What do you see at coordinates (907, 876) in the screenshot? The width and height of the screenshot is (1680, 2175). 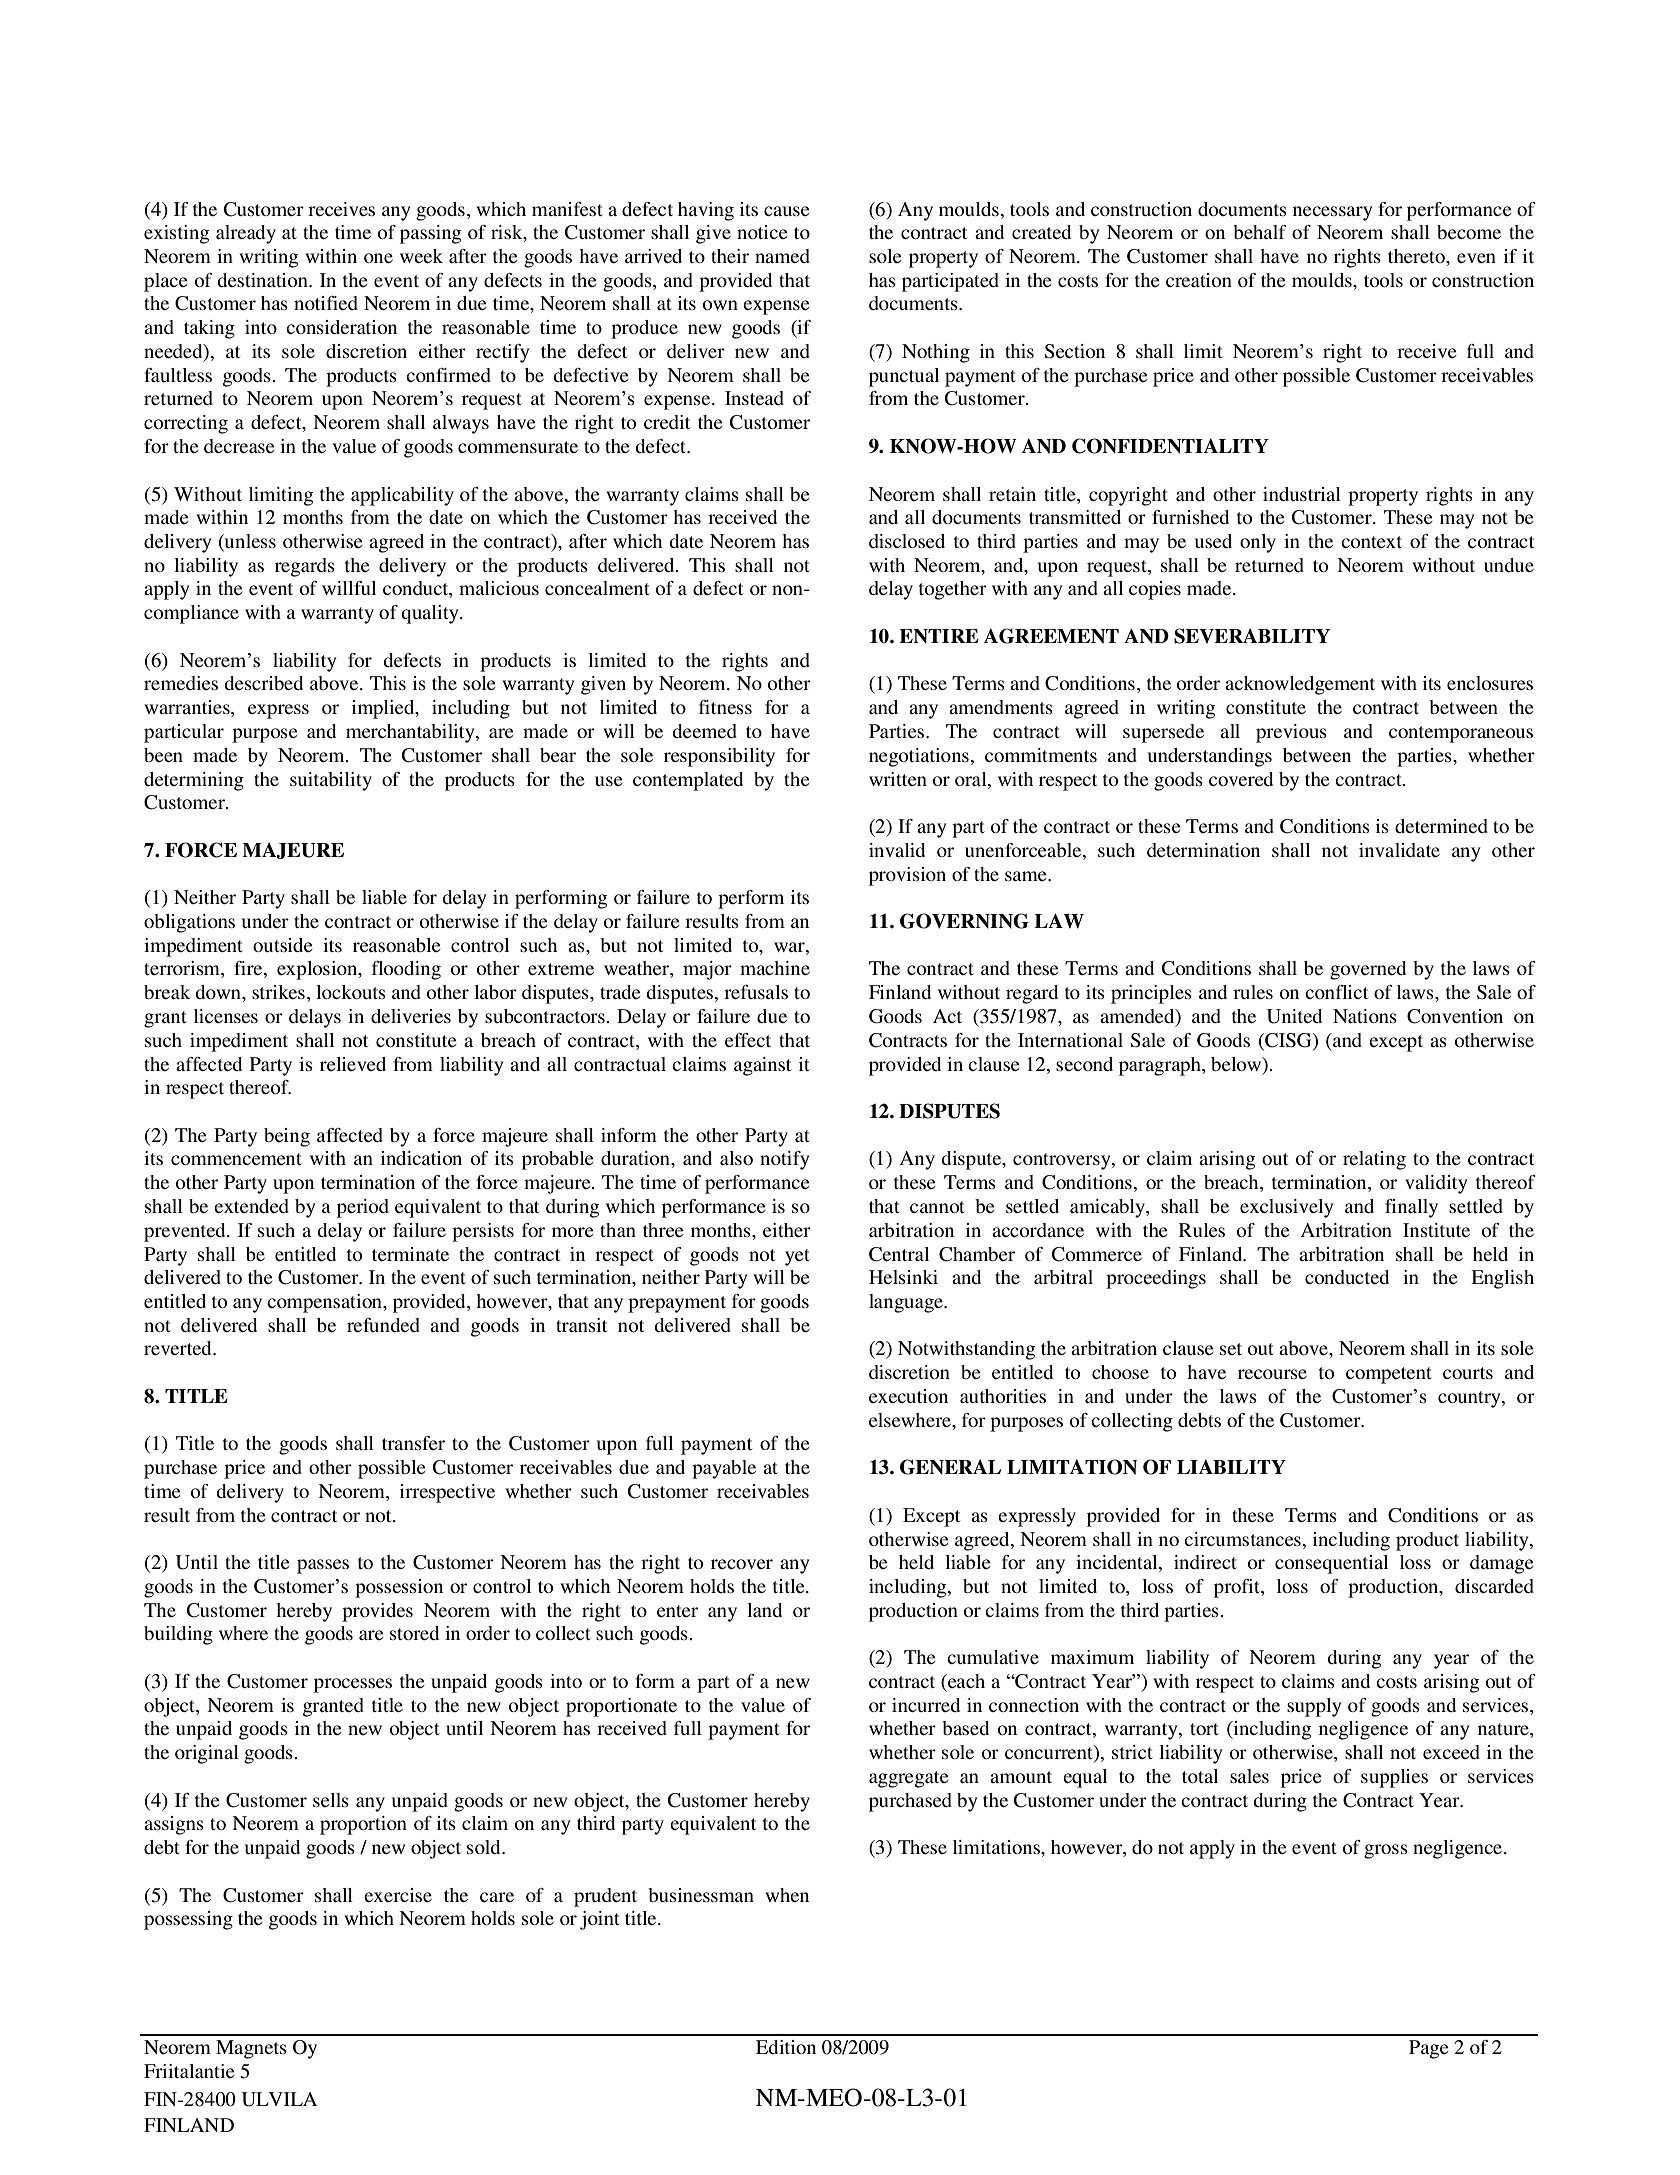 I see `provision` at bounding box center [907, 876].
